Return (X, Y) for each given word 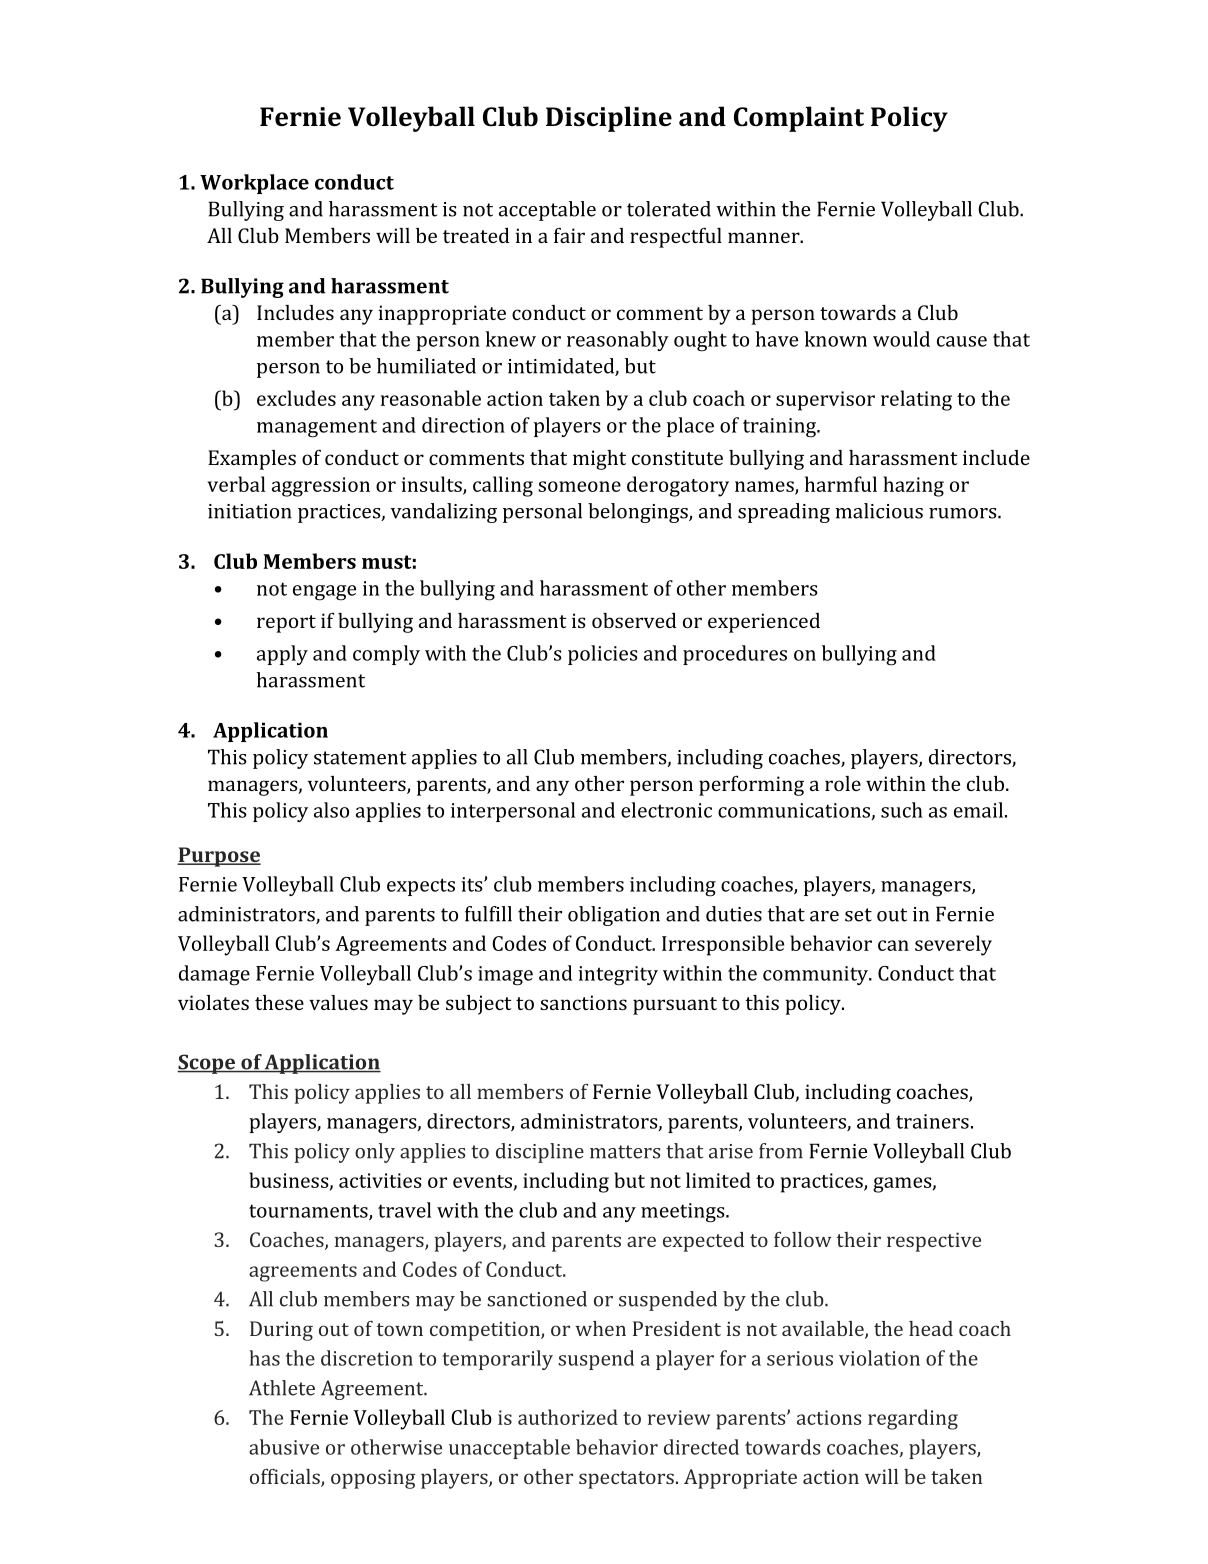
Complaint (799, 119)
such (902, 810)
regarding (913, 1419)
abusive (284, 1447)
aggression (321, 487)
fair (569, 235)
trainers (932, 1121)
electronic (666, 810)
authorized (568, 1417)
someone (579, 486)
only (375, 1153)
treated (476, 235)
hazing (913, 486)
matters (625, 1152)
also (331, 810)
